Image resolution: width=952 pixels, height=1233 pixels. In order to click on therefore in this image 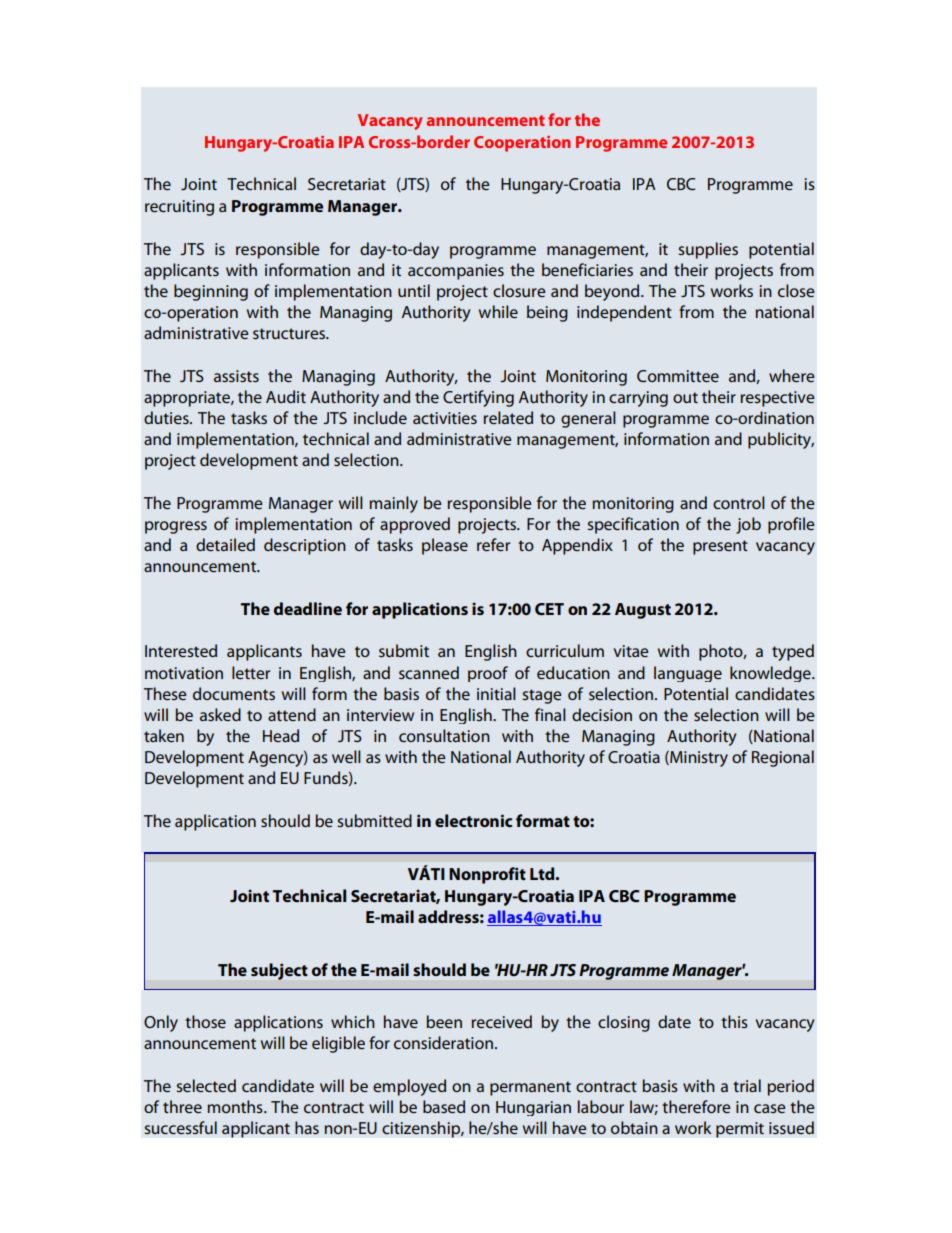, I will do `click(696, 1106)`.
